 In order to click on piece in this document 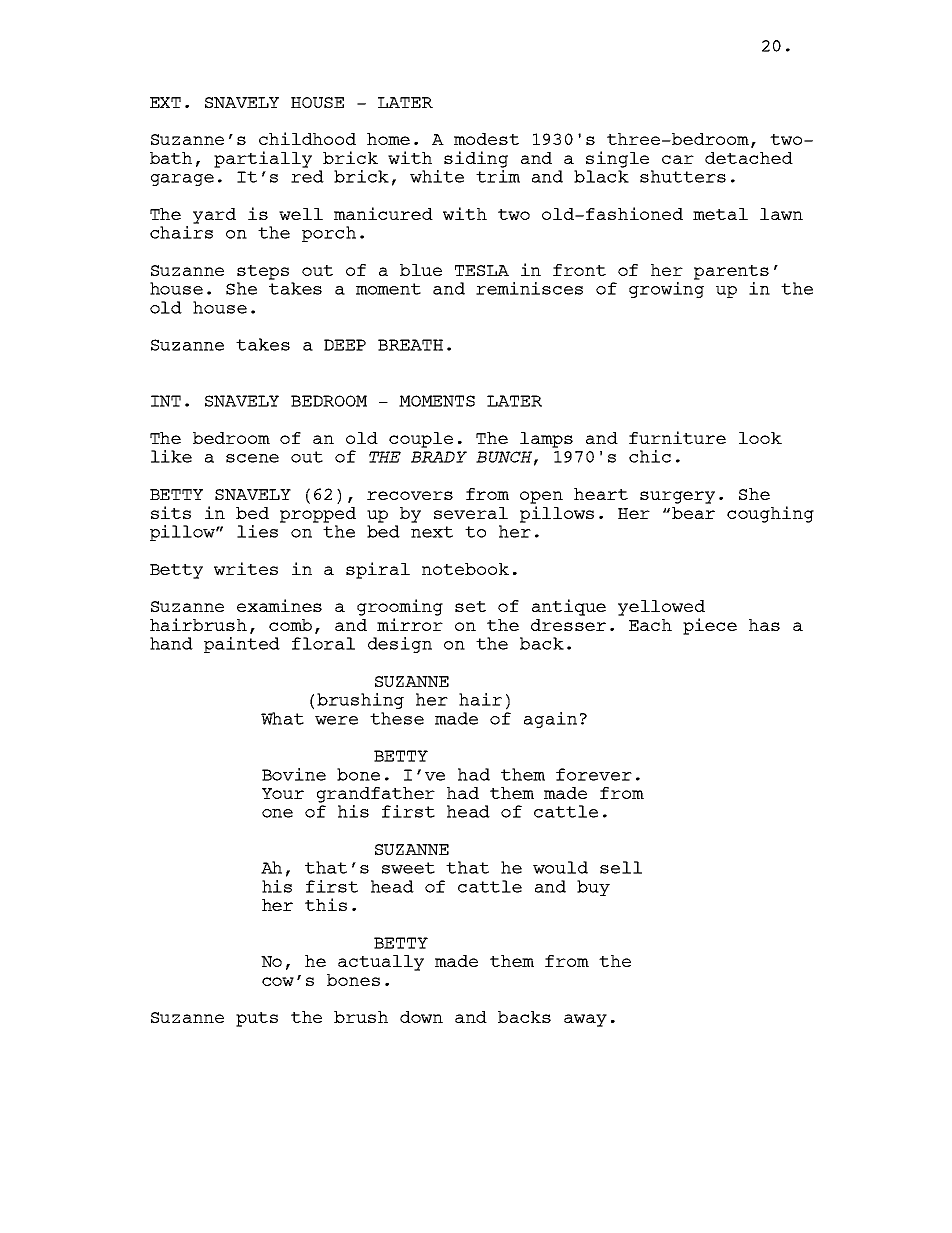, I will do `click(710, 626)`.
